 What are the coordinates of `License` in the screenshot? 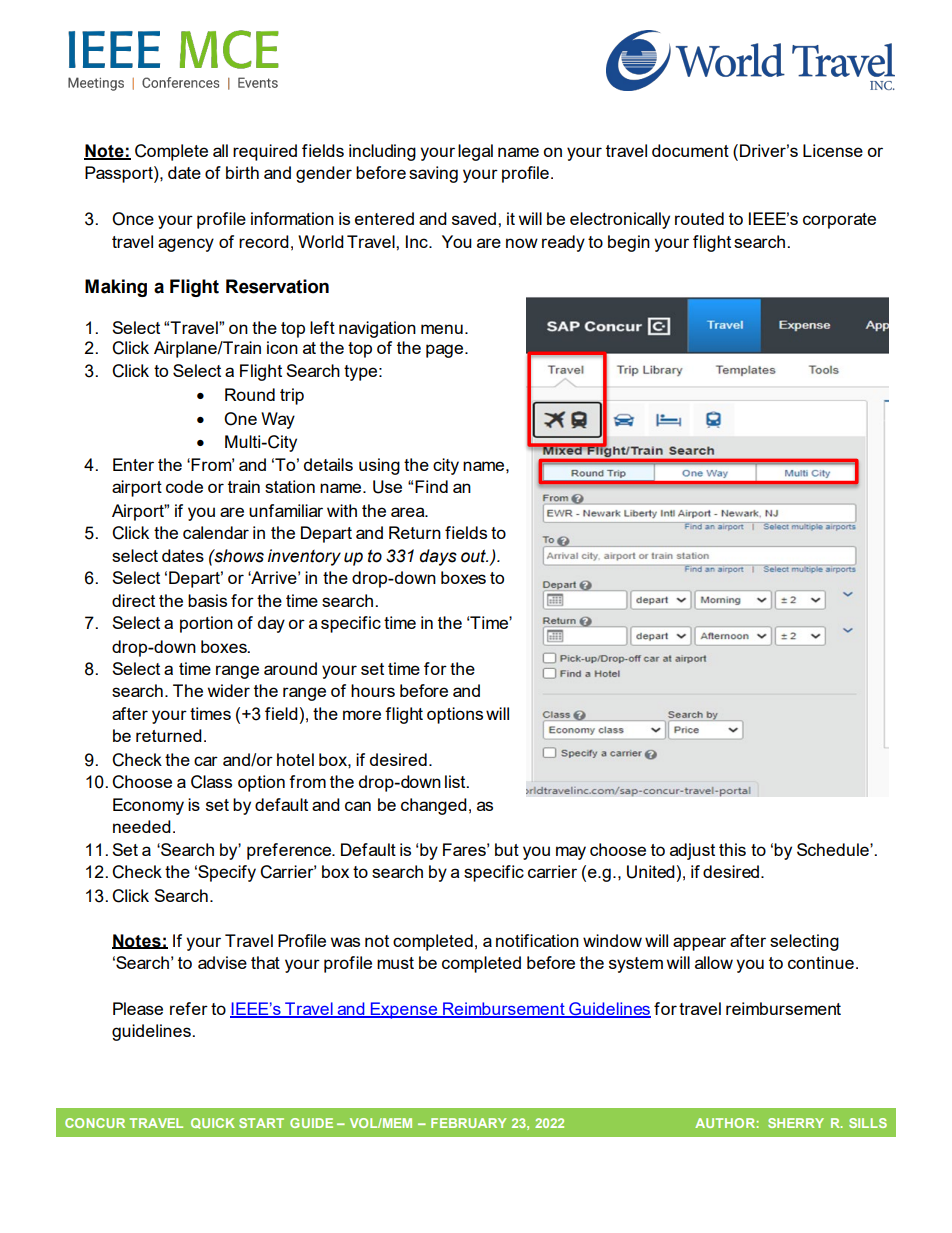 It's located at (833, 150).
